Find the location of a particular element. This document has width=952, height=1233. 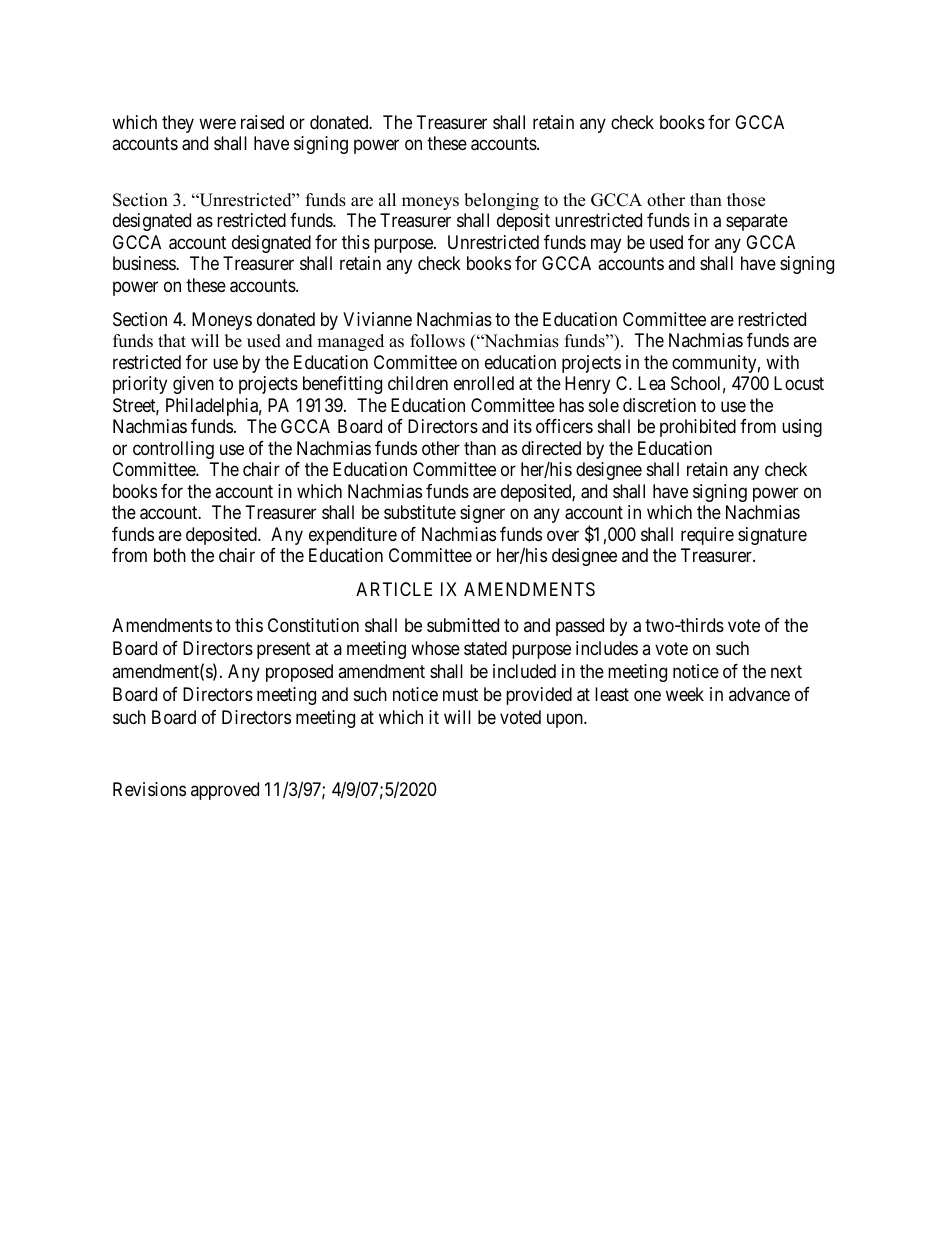

prohibited is located at coordinates (698, 428).
